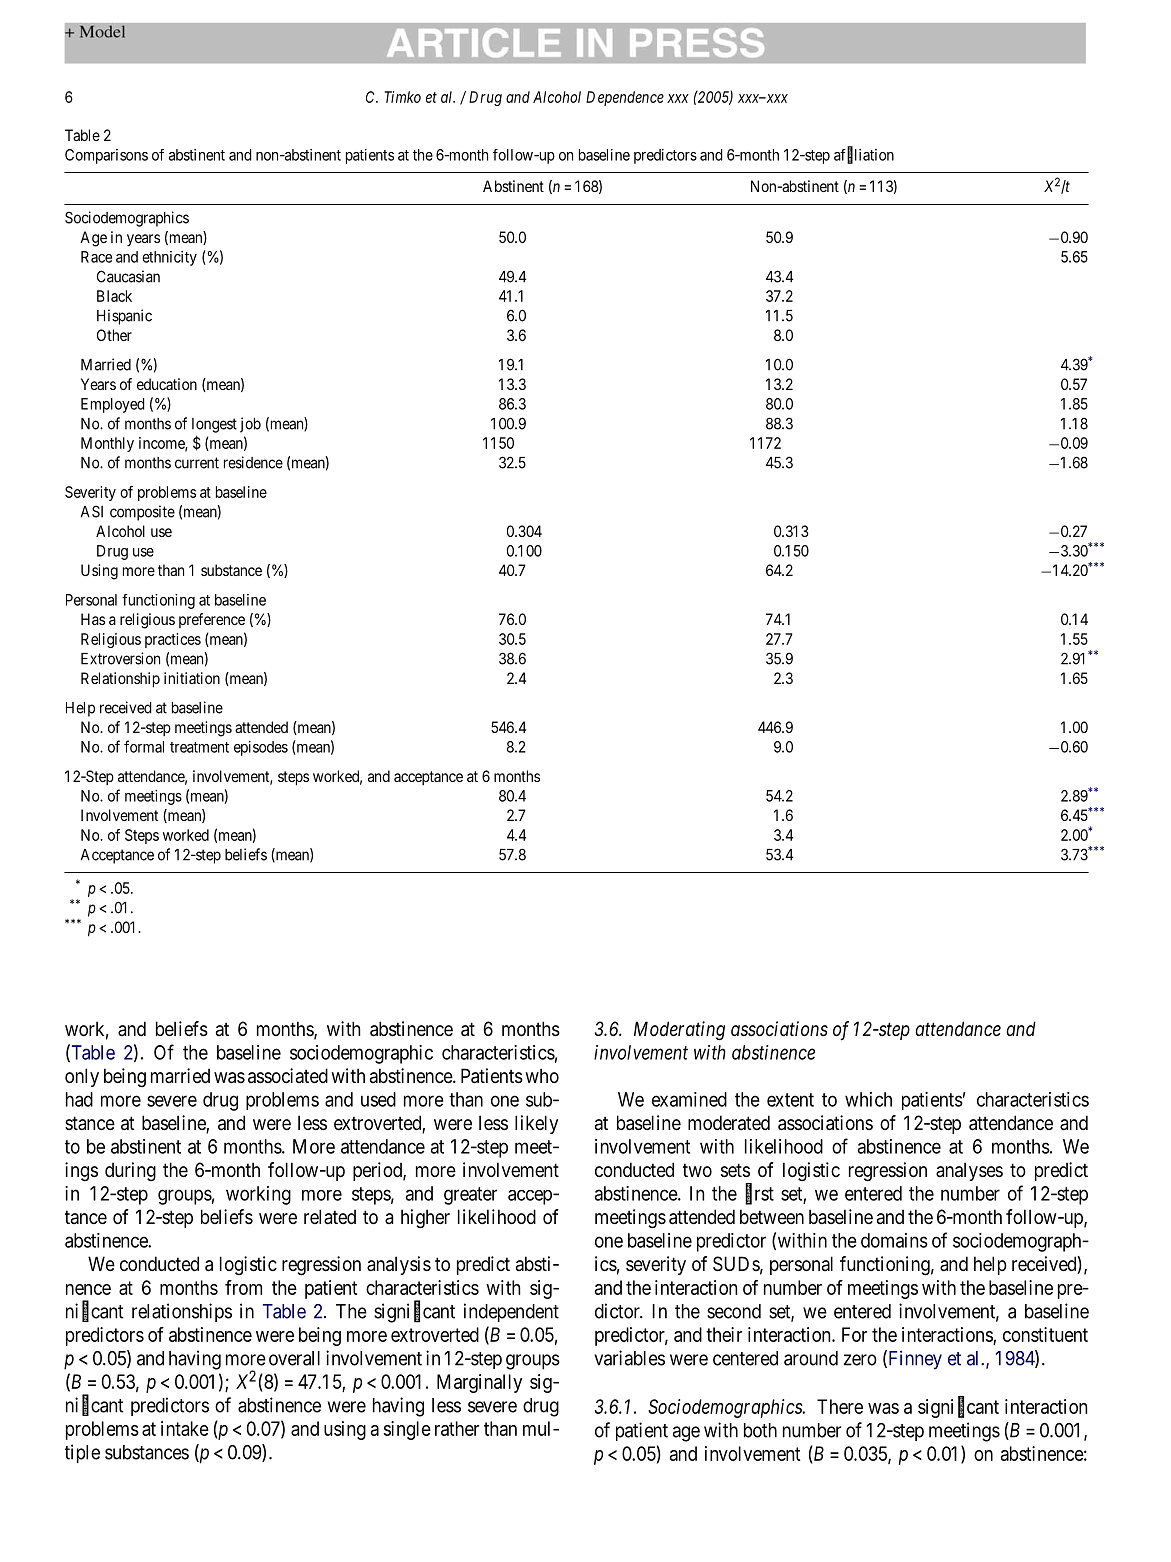 Image resolution: width=1171 pixels, height=1562 pixels. I want to click on variables, so click(629, 1358).
